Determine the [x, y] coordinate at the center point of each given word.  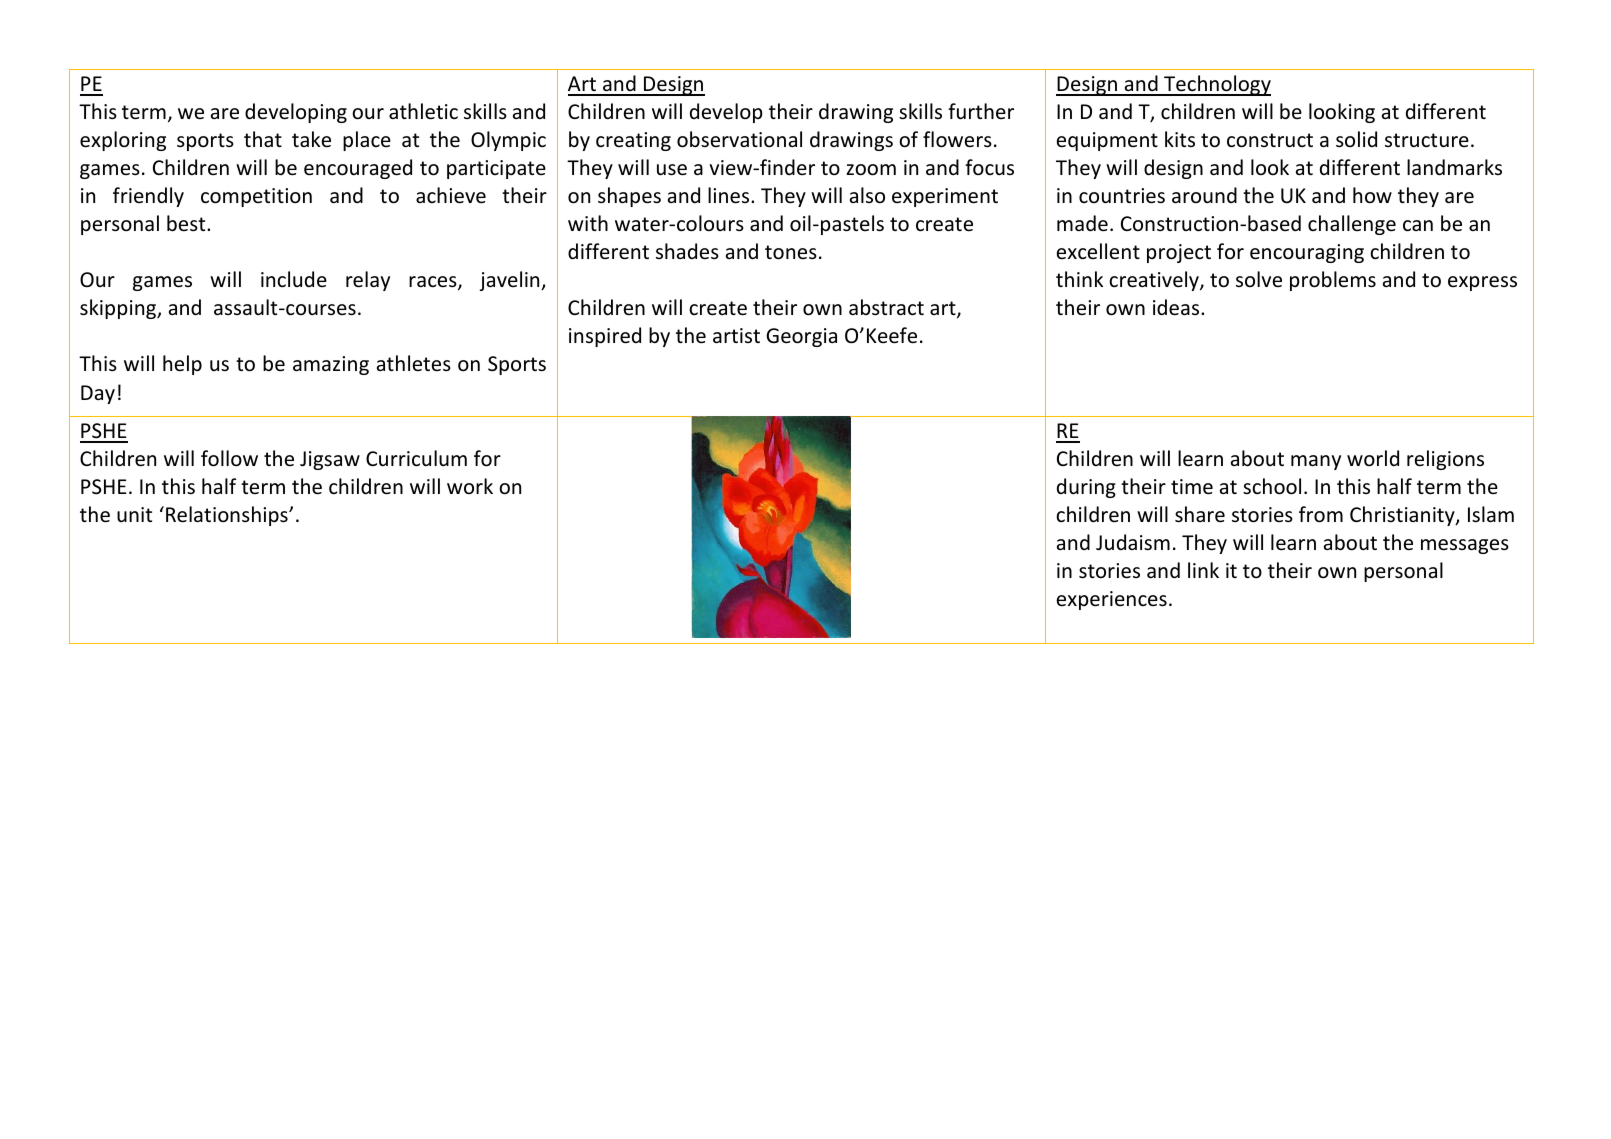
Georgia [801, 337]
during [1086, 488]
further [981, 111]
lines [730, 195]
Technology [1216, 85]
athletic [423, 111]
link [1203, 570]
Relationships [228, 516]
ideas [1177, 307]
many [1316, 462]
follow [229, 458]
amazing [331, 365]
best [187, 223]
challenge [1352, 225]
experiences [1112, 600]
